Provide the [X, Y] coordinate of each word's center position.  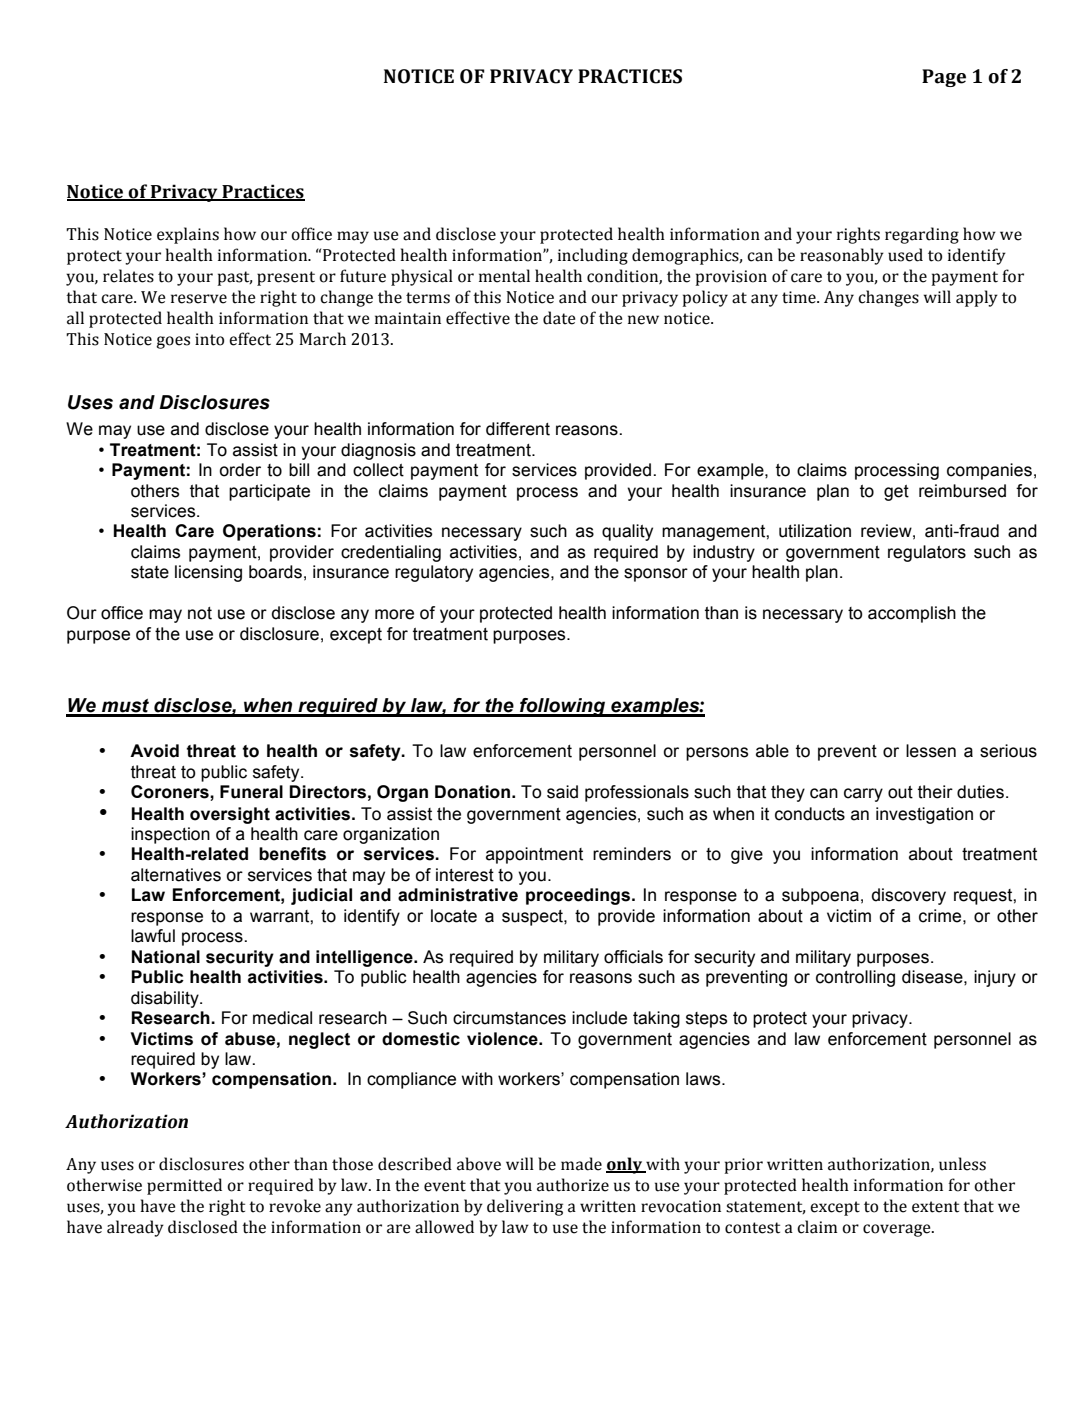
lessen [931, 751]
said [562, 792]
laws [704, 1079]
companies [989, 471]
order [240, 470]
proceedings [579, 896]
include [599, 1018]
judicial [321, 896]
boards [275, 572]
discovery [909, 896]
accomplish [912, 614]
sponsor [656, 575]
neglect [319, 1040]
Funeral [251, 792]
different [518, 429]
